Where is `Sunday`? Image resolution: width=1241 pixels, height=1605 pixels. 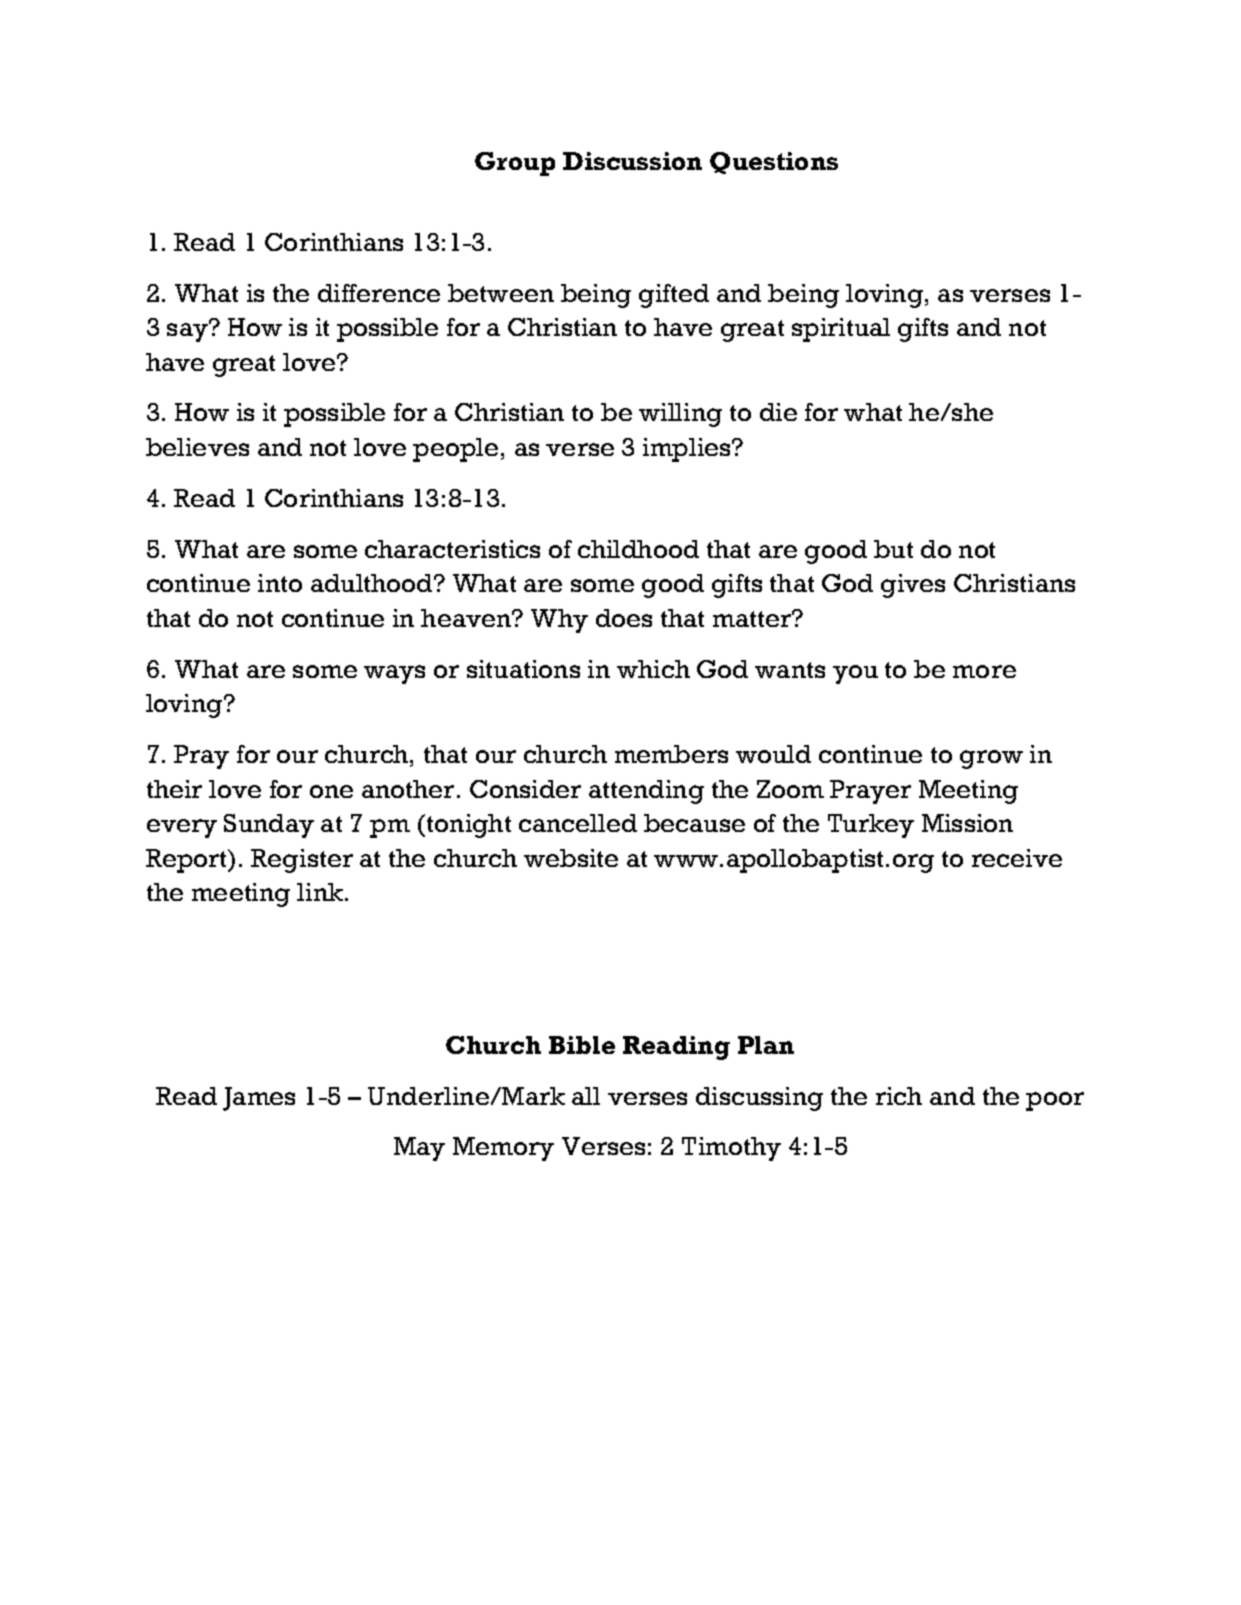 Sunday is located at coordinates (269, 826).
